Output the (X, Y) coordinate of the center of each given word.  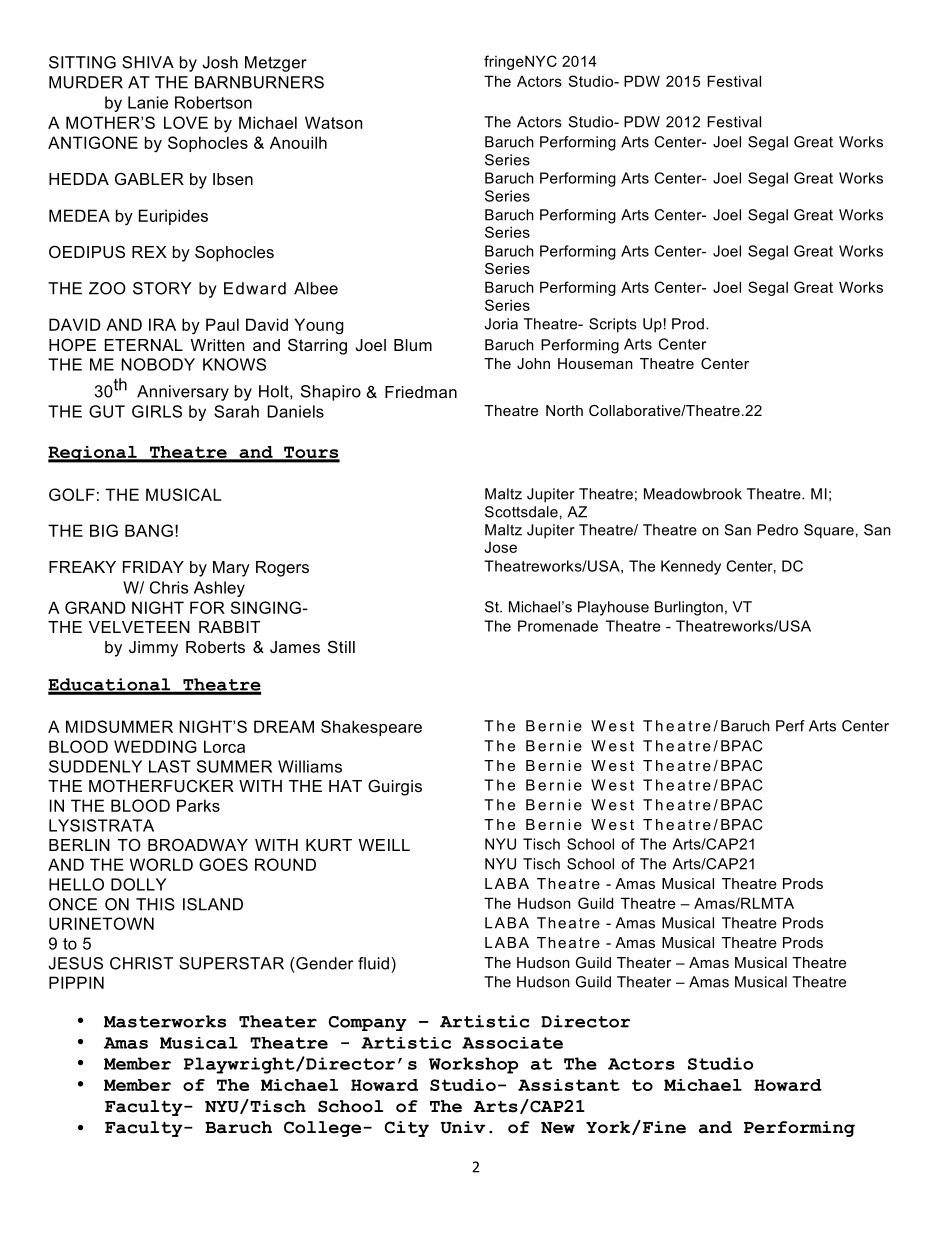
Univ (463, 1127)
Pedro (777, 530)
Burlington (689, 608)
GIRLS (157, 411)
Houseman (595, 363)
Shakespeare (371, 728)
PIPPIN (76, 982)
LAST (170, 766)
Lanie (148, 102)
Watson (333, 122)
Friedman (421, 392)
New (558, 1128)
